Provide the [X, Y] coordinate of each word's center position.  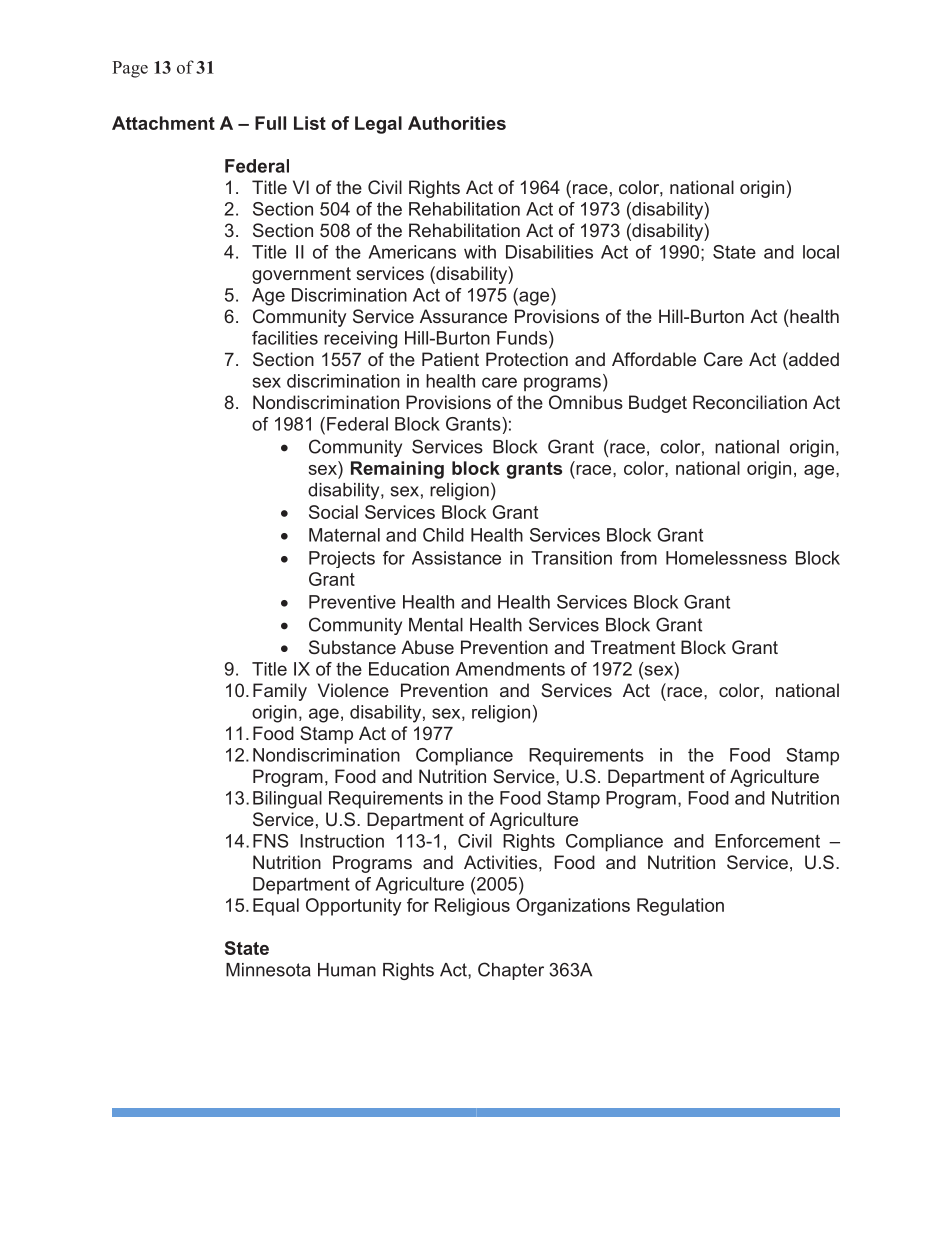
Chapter [511, 971]
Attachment [163, 123]
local [821, 252]
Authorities [457, 123]
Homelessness [726, 558]
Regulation [680, 907]
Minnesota [268, 970]
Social [333, 512]
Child [443, 535]
